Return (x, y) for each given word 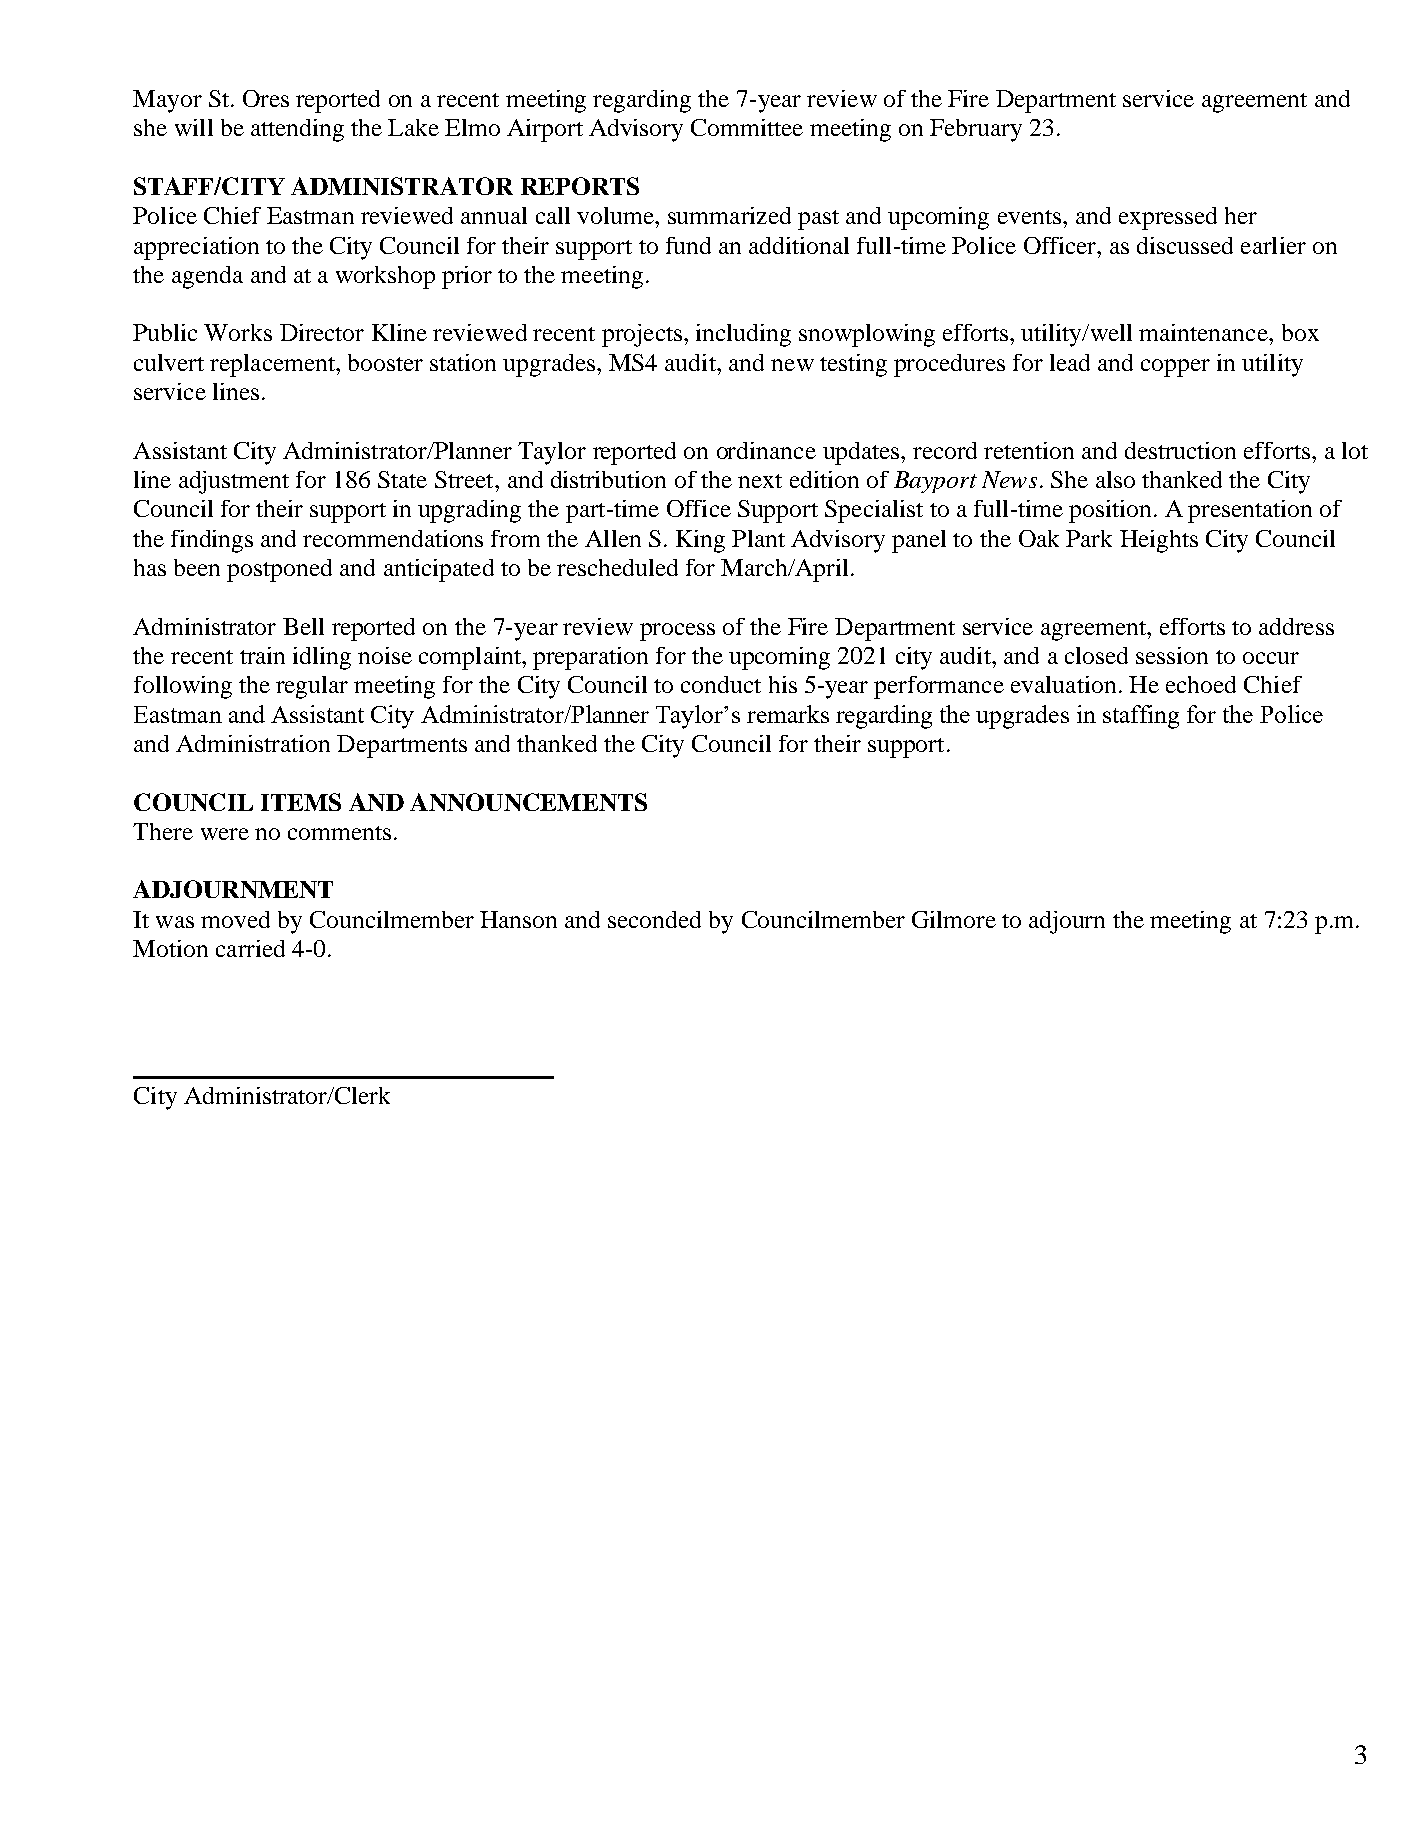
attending (297, 130)
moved (235, 919)
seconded (654, 919)
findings (212, 541)
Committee (747, 127)
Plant (758, 538)
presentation (1250, 511)
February (976, 130)
